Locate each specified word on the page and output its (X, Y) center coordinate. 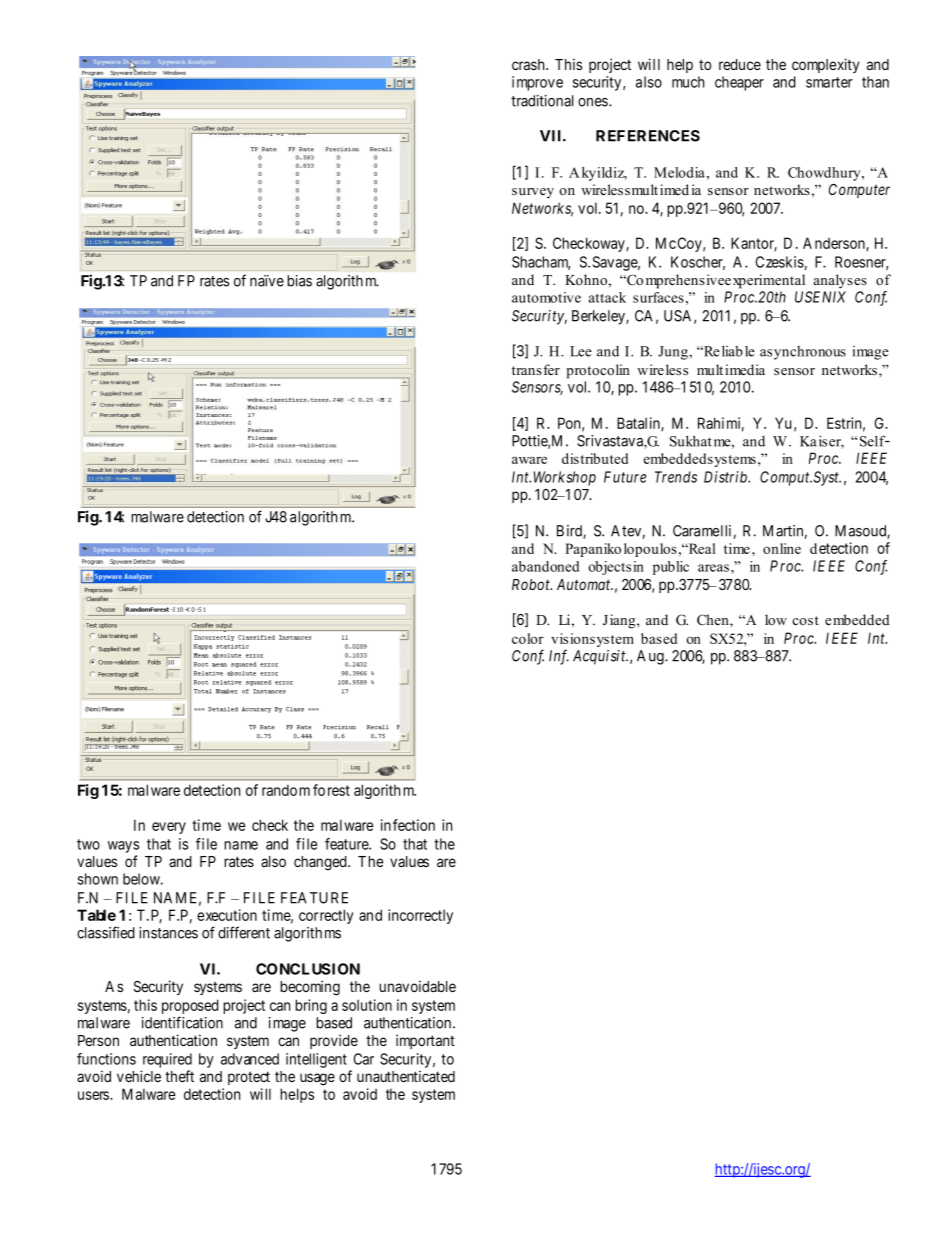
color (528, 638)
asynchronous (803, 353)
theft (179, 1076)
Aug (651, 657)
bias (299, 281)
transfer (536, 369)
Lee (581, 351)
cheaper (739, 83)
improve (537, 83)
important (425, 1041)
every (169, 828)
